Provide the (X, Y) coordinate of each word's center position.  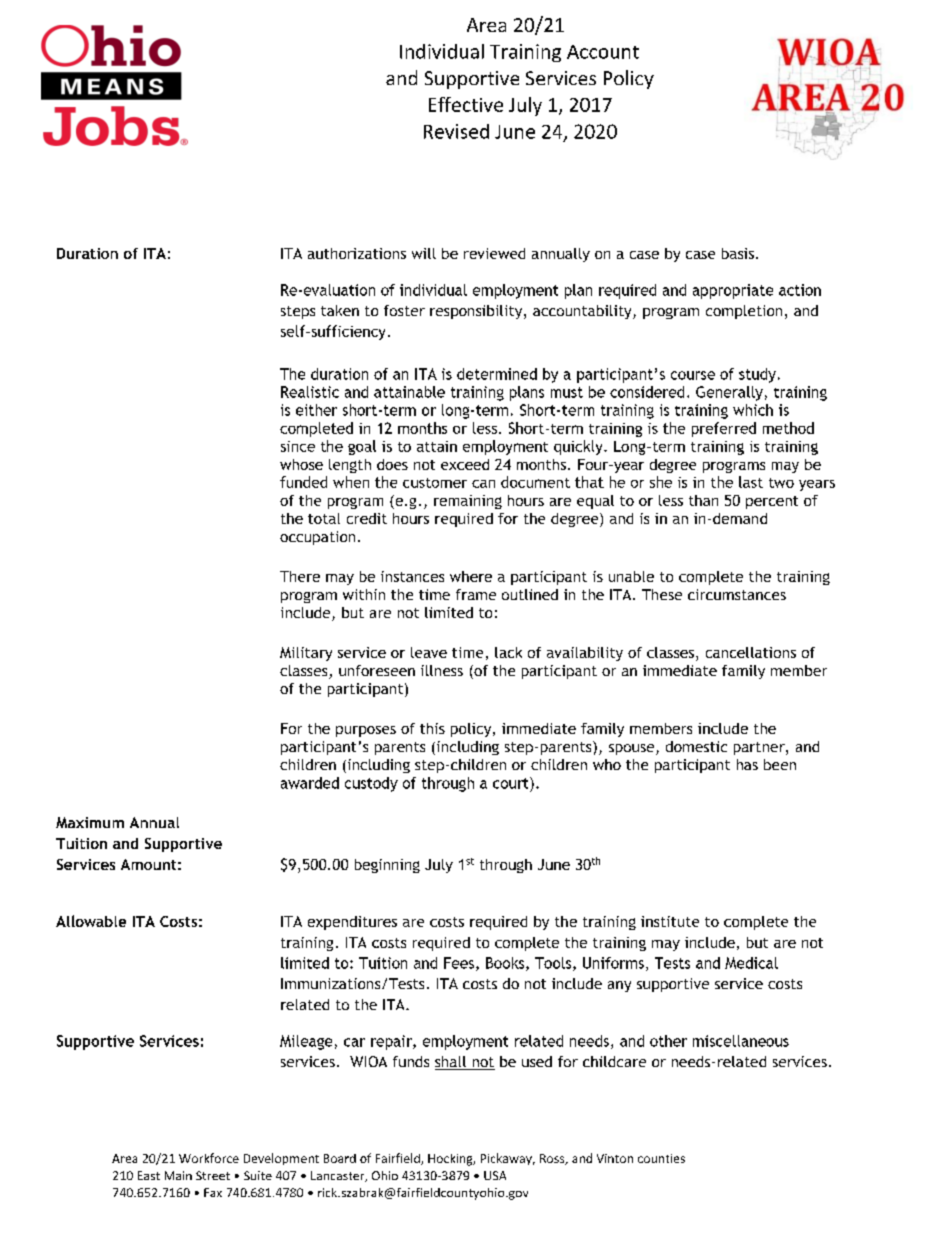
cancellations (751, 652)
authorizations (357, 253)
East (149, 1175)
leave (429, 652)
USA (495, 1175)
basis (739, 253)
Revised (456, 131)
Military (306, 654)
